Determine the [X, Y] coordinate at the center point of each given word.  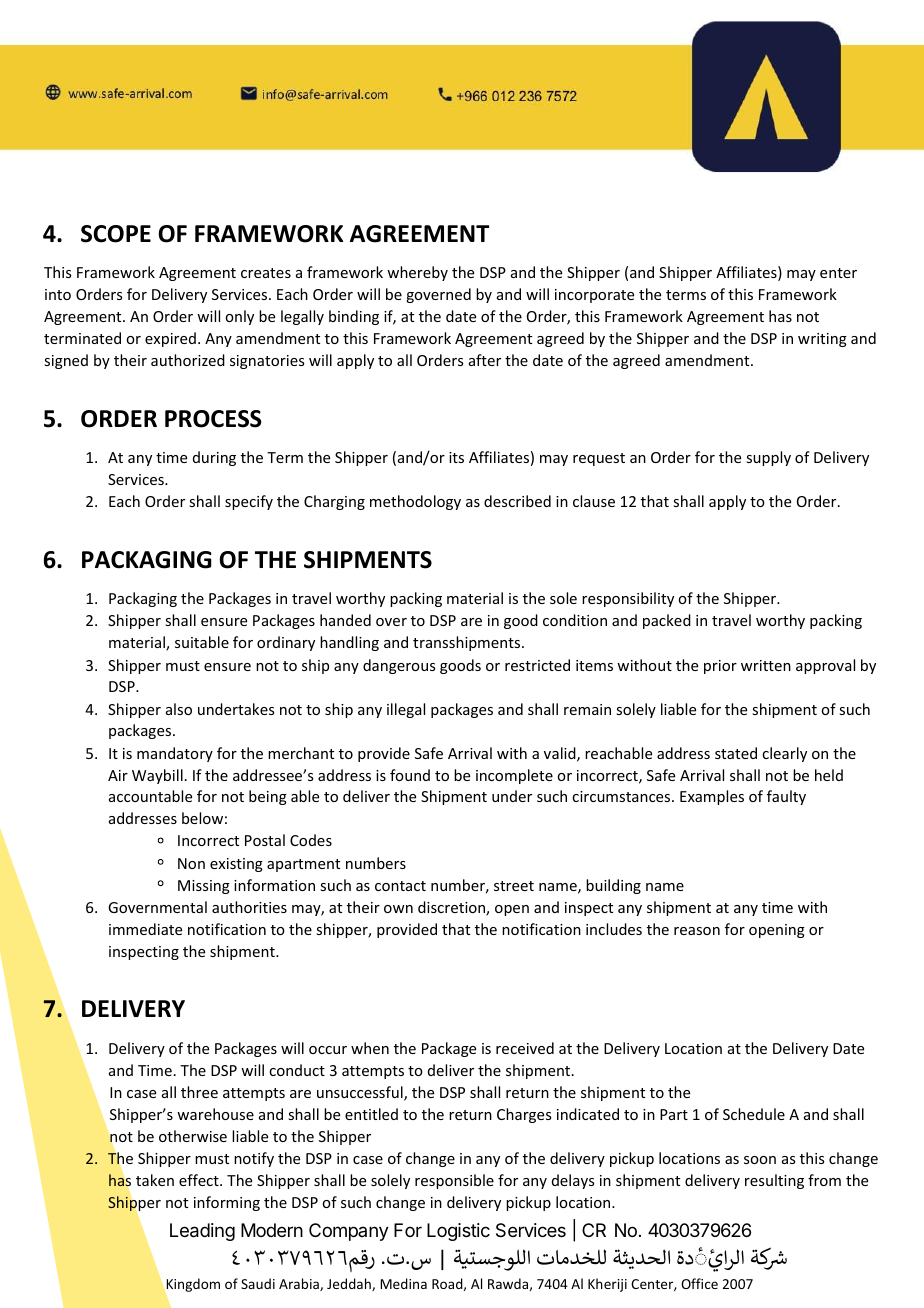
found [410, 775]
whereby [417, 273]
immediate [145, 929]
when [370, 1048]
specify [249, 502]
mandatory [175, 754]
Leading [202, 1232]
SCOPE [116, 234]
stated [736, 753]
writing [822, 340]
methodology [415, 502]
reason [697, 931]
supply [768, 458]
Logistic [458, 1232]
